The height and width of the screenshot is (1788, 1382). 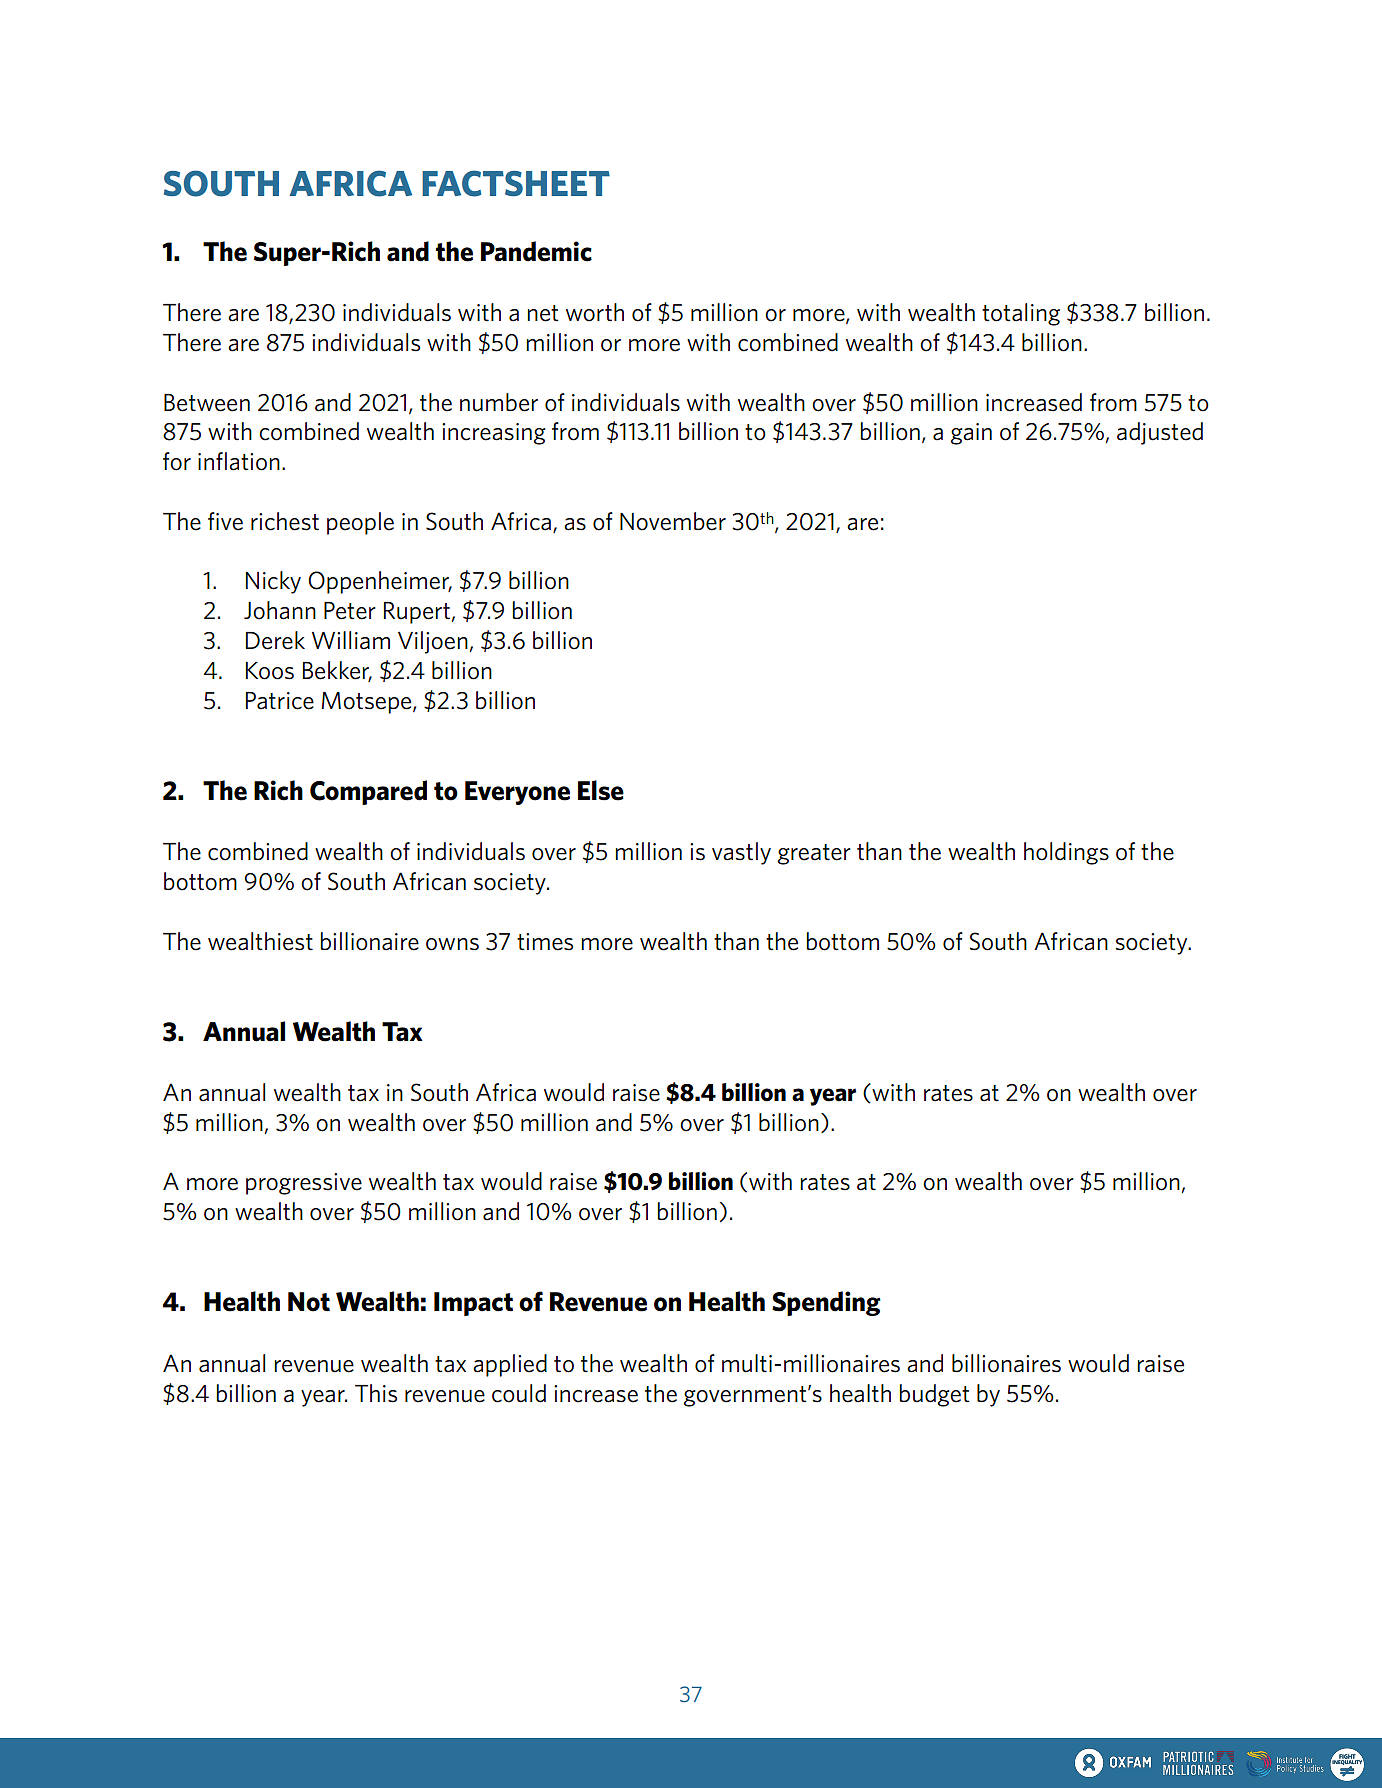 What do you see at coordinates (368, 792) in the screenshot?
I see `Compared` at bounding box center [368, 792].
